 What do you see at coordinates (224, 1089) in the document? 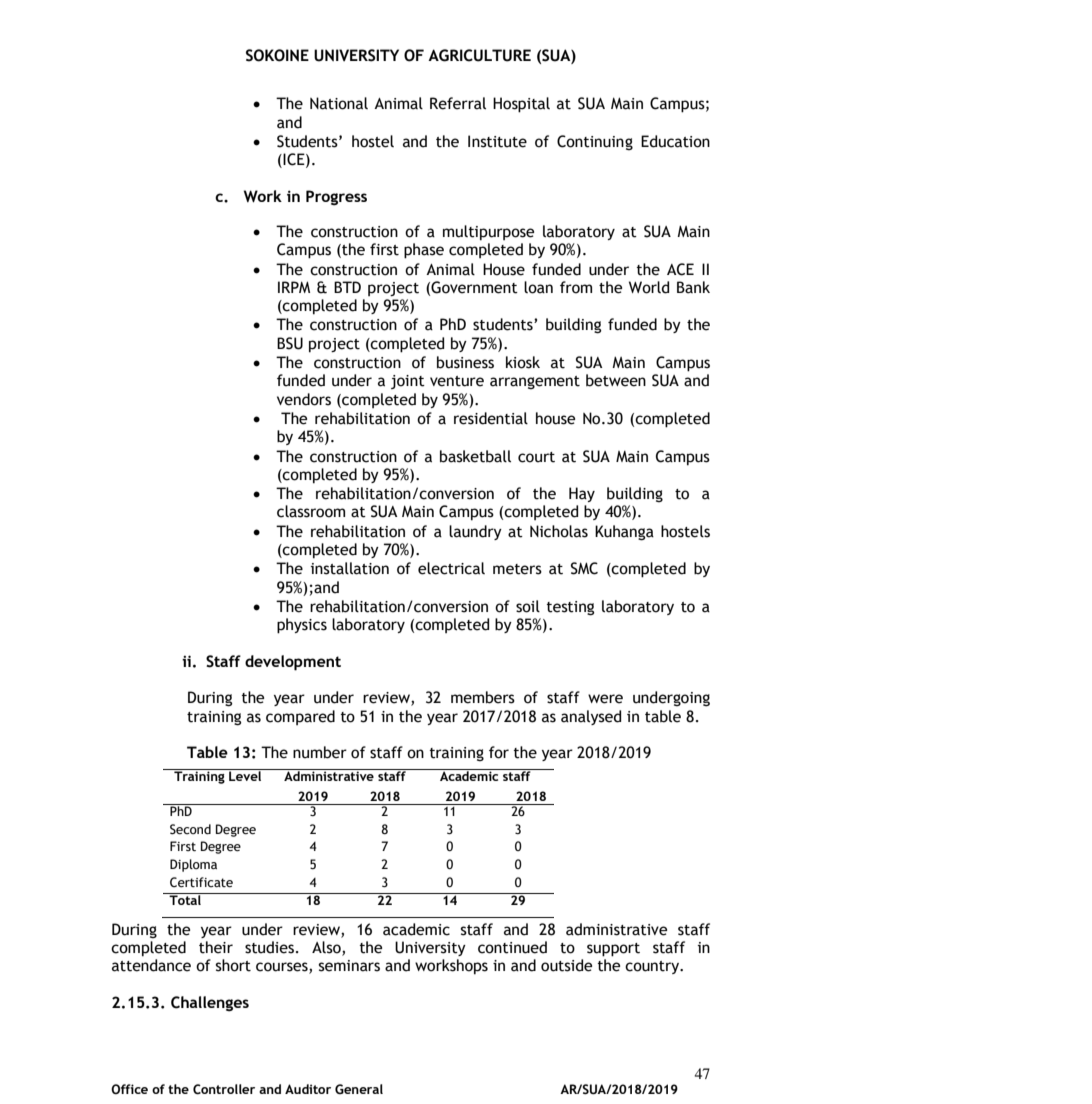
I see `Controller` at bounding box center [224, 1089].
